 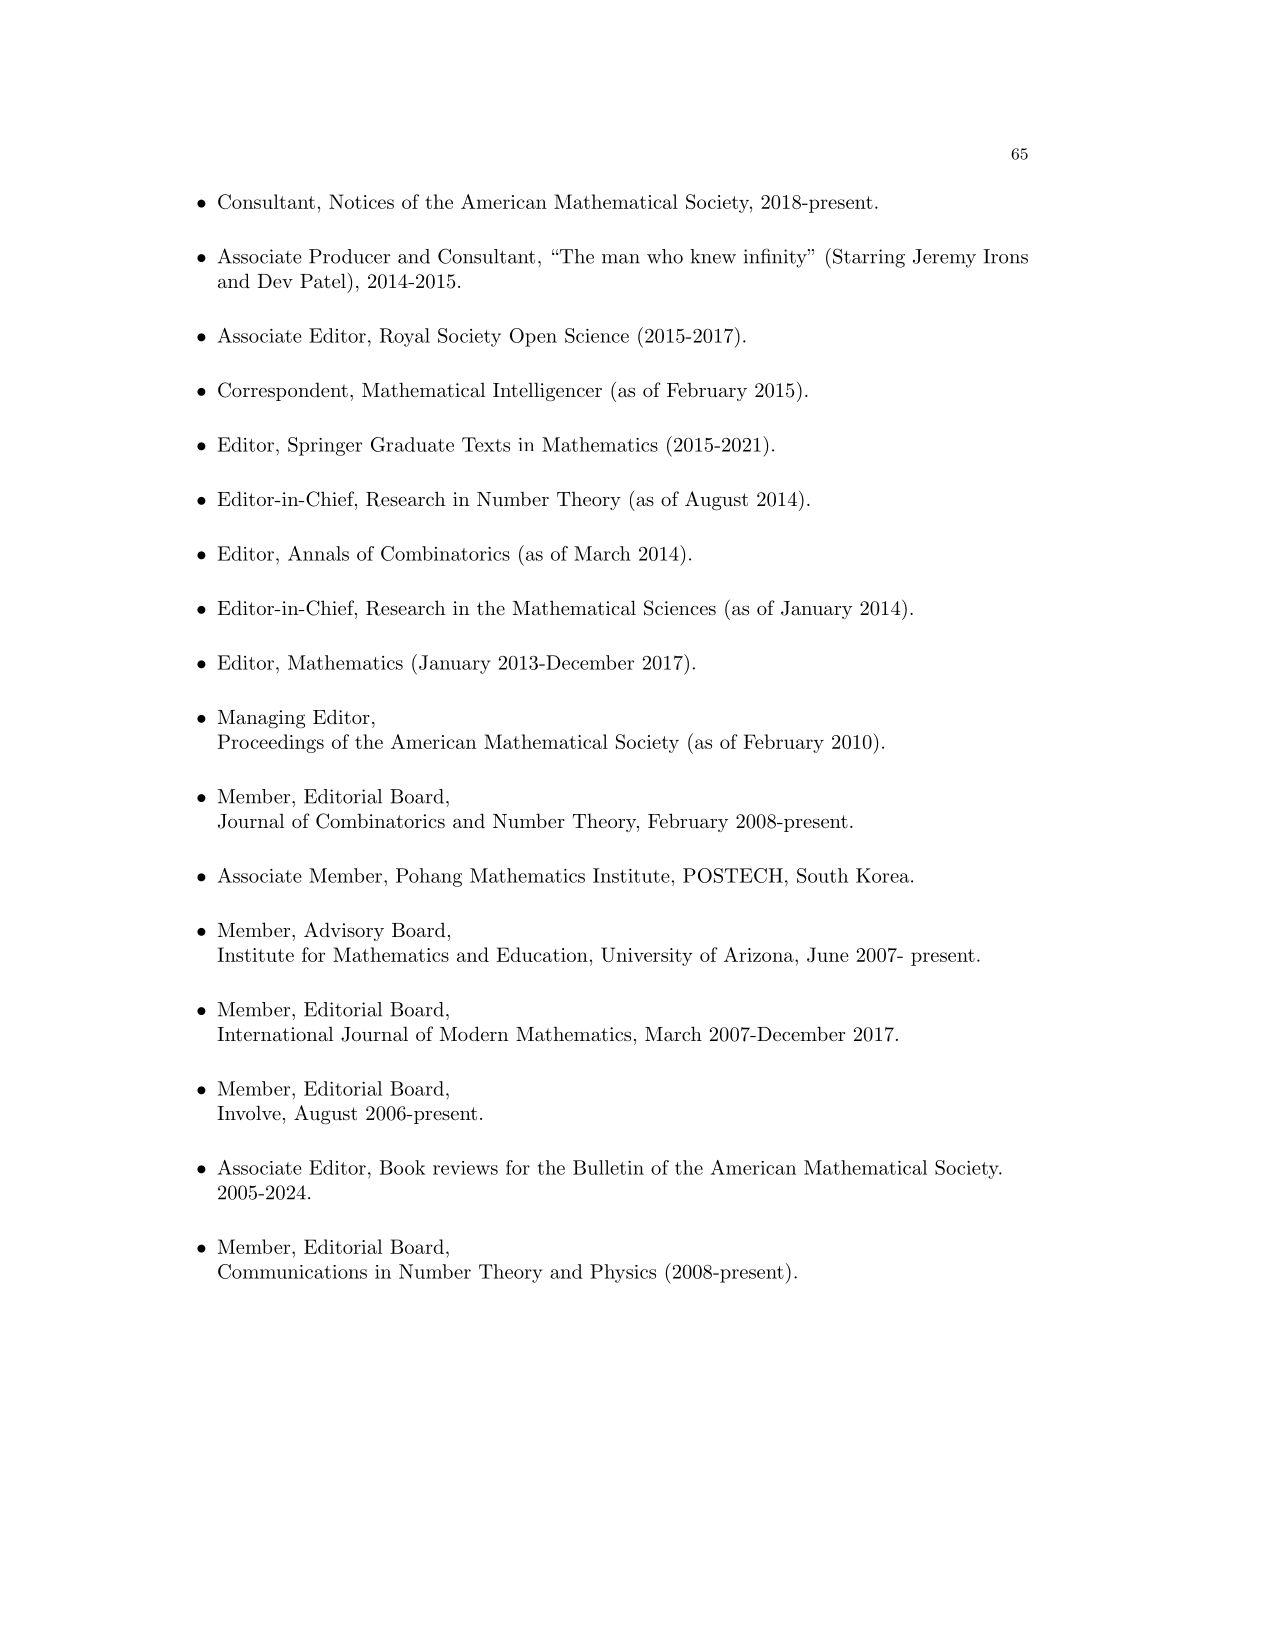 What do you see at coordinates (271, 743) in the screenshot?
I see `Proceedings` at bounding box center [271, 743].
